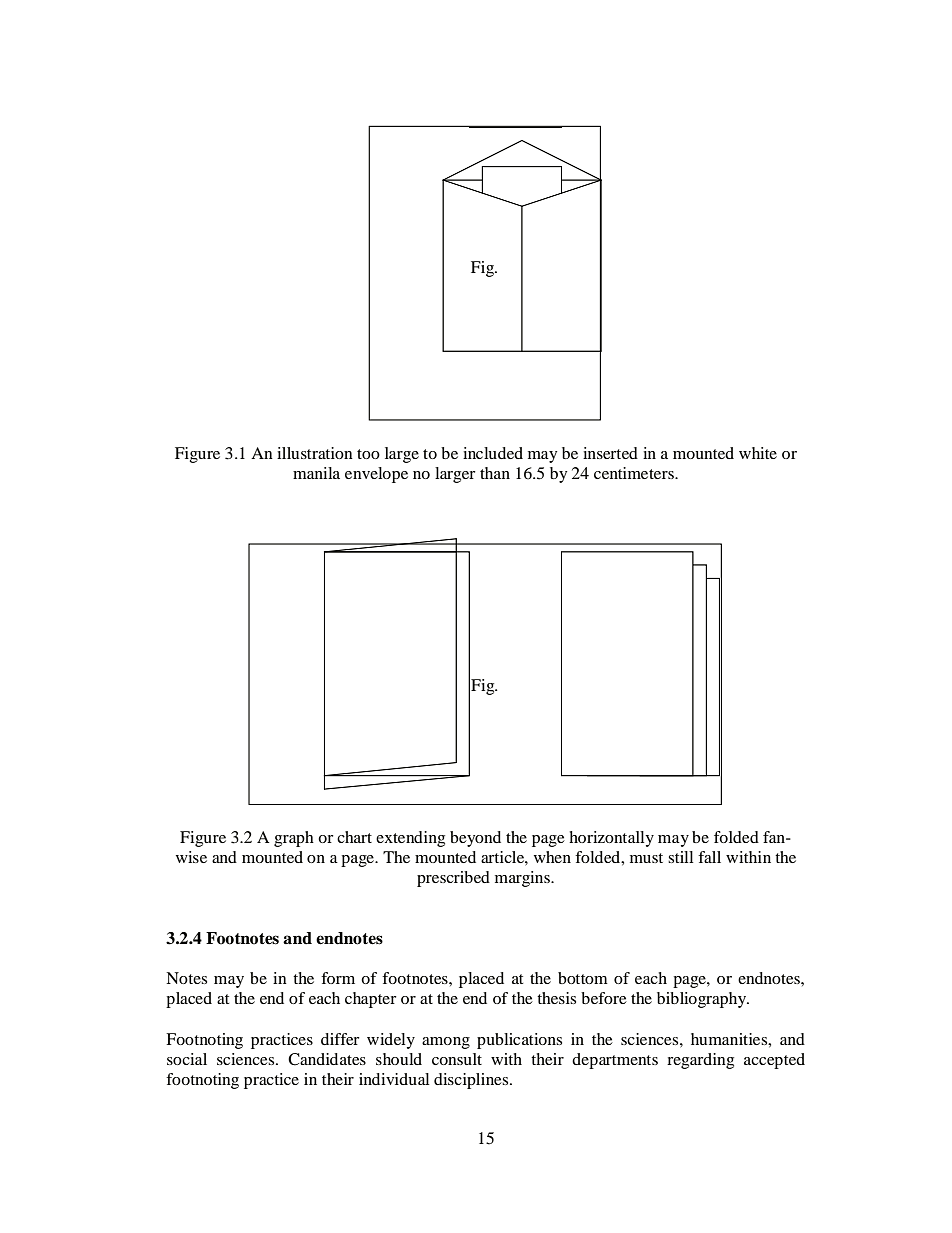 The width and height of the screenshot is (952, 1233). I want to click on horizontally, so click(611, 839).
